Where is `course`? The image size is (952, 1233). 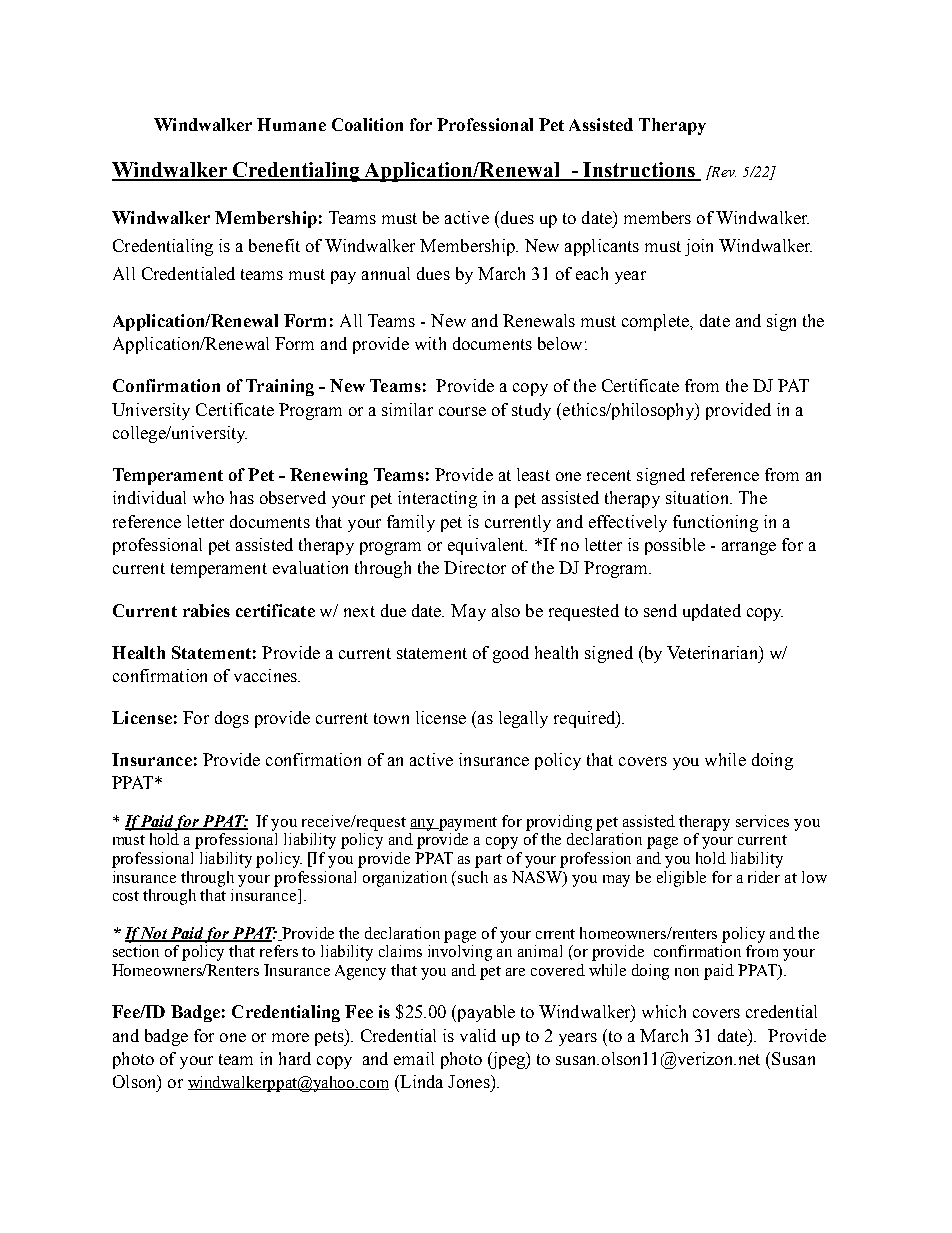 course is located at coordinates (462, 411).
